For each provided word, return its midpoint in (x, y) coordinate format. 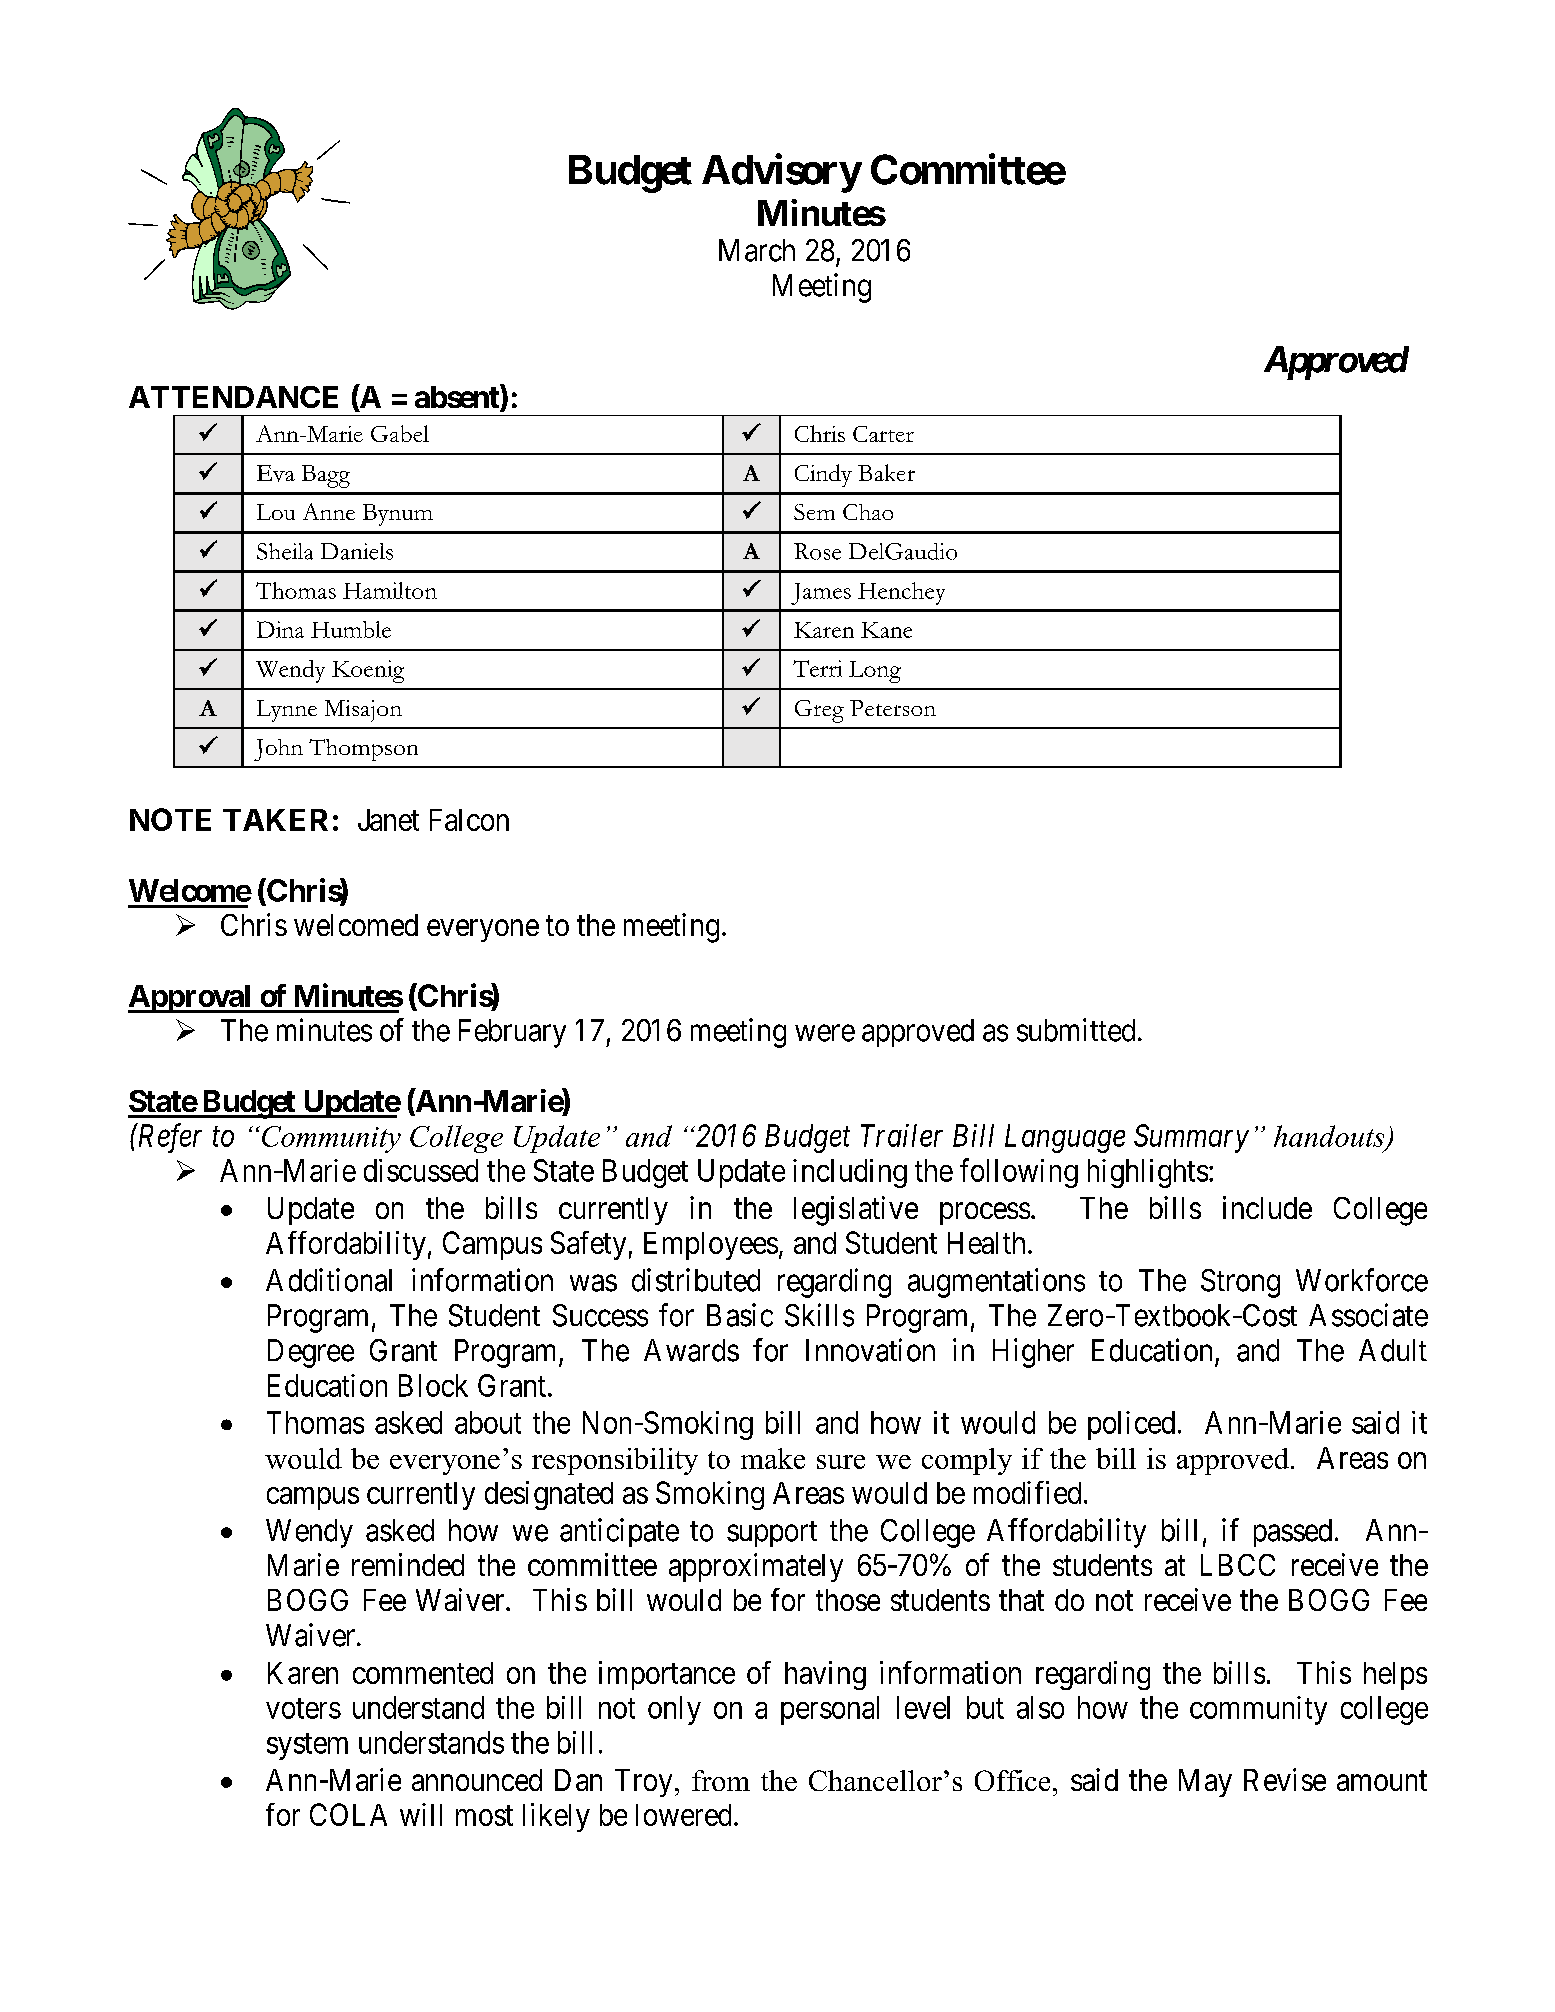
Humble (351, 629)
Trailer (902, 1135)
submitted (1076, 1030)
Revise (1285, 1779)
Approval (191, 999)
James (821, 594)
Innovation (870, 1350)
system (307, 1746)
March (757, 250)
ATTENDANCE (233, 397)
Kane (886, 630)
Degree (311, 1353)
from (721, 1780)
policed (1131, 1425)
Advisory (781, 173)
